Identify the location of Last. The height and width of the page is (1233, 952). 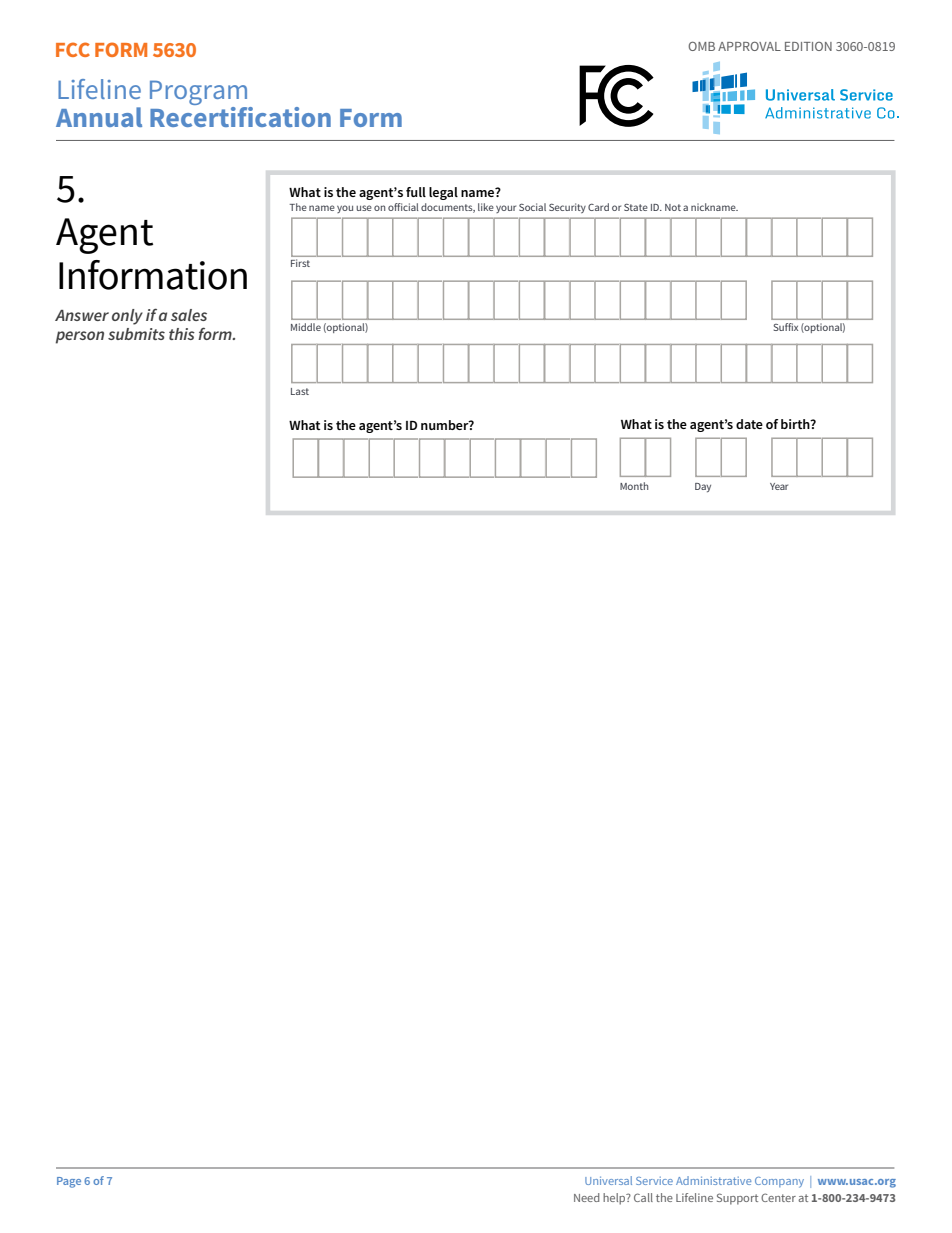
(300, 391).
